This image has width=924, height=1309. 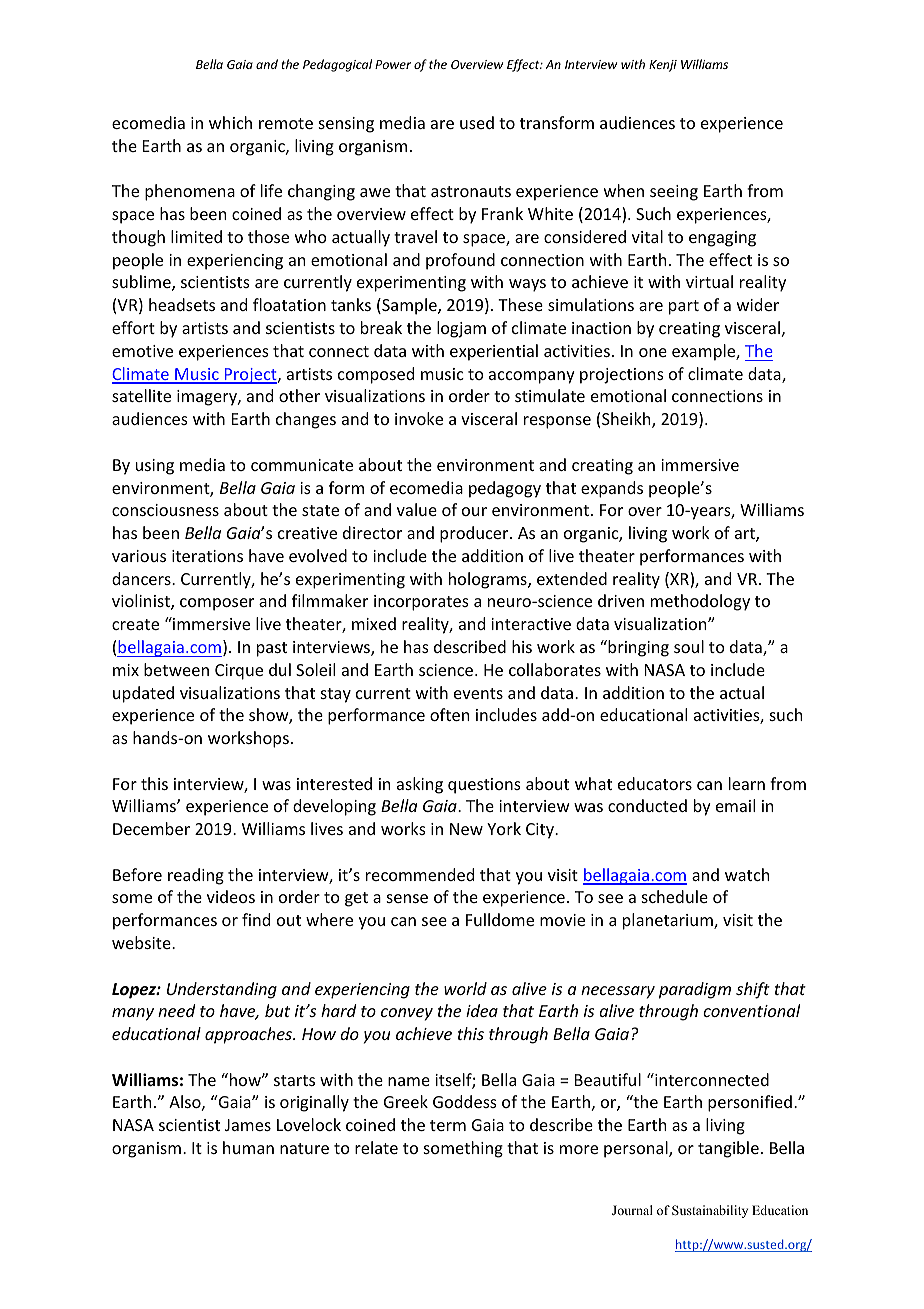 I want to click on educators, so click(x=655, y=783).
